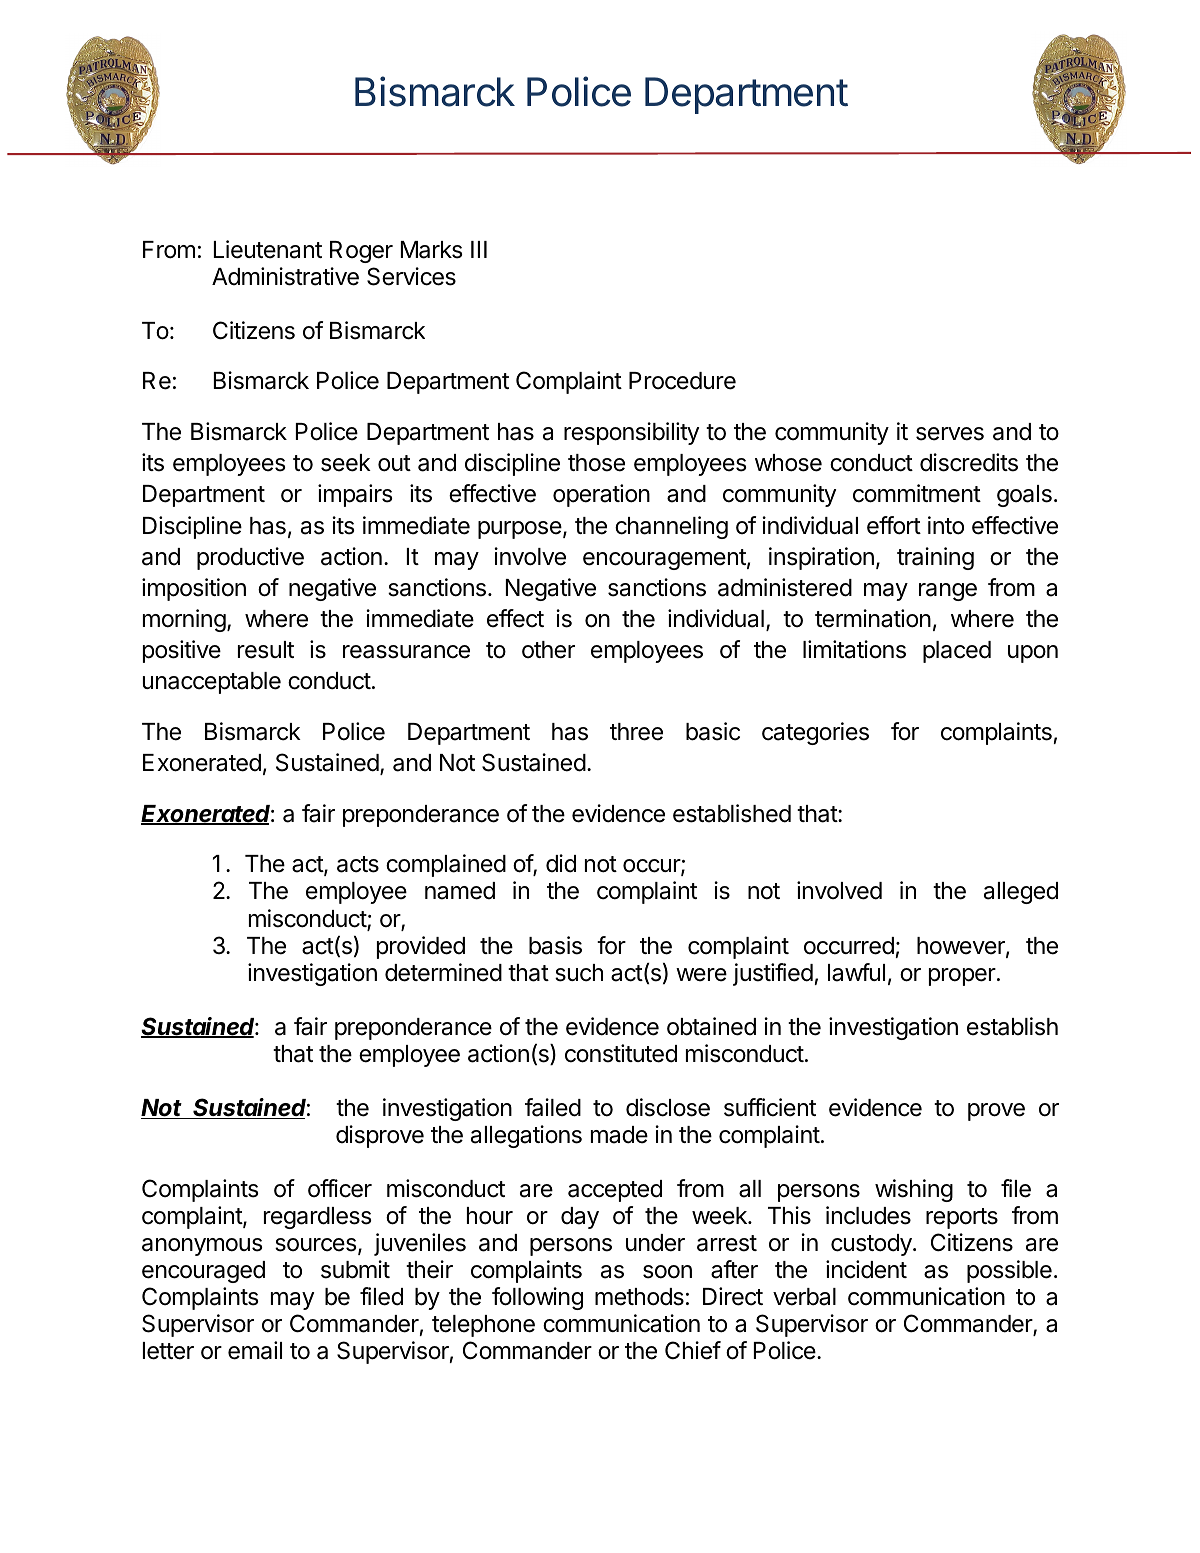  What do you see at coordinates (285, 276) in the document?
I see `Administrative` at bounding box center [285, 276].
